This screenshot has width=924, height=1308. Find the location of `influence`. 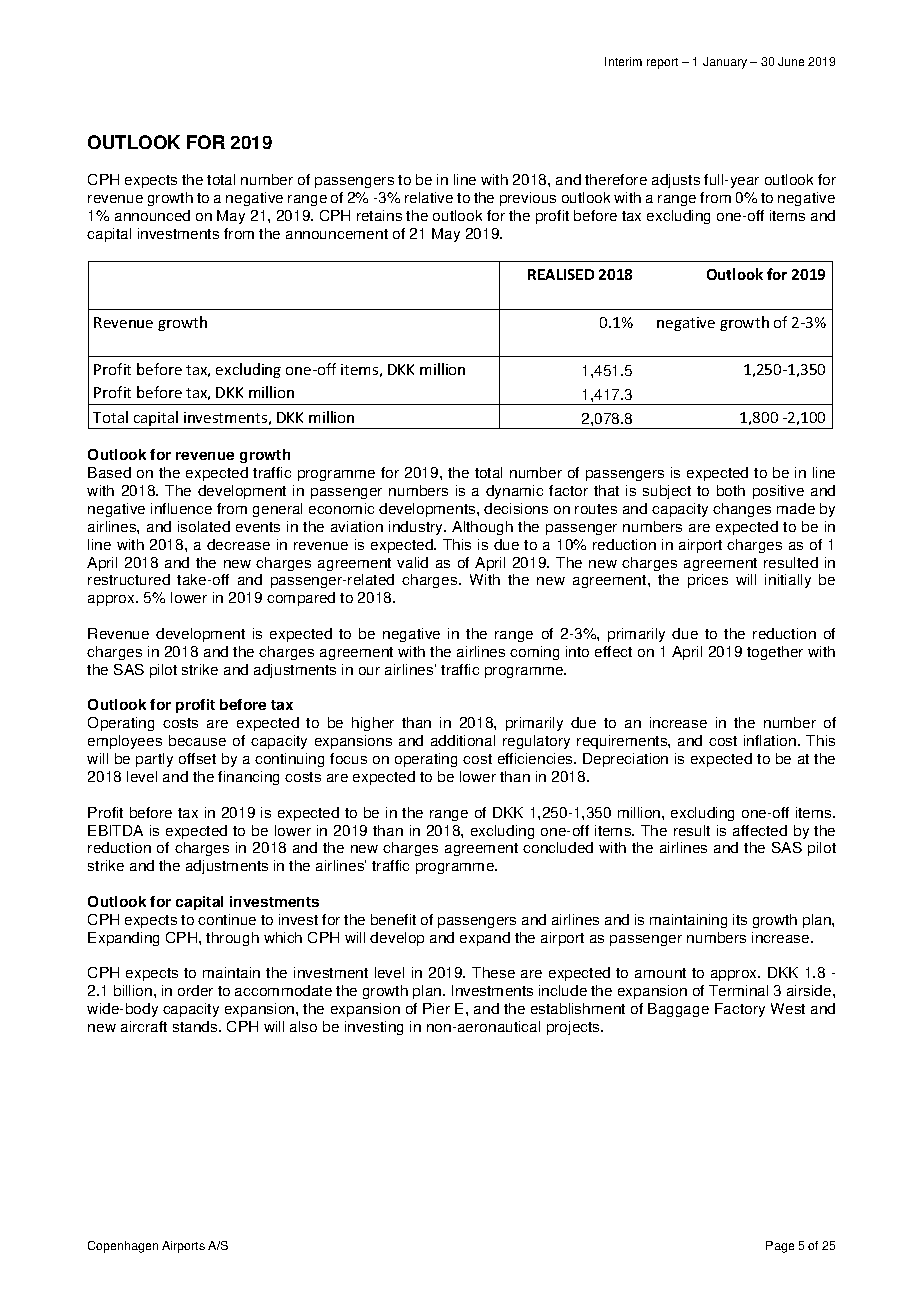

influence is located at coordinates (181, 508).
